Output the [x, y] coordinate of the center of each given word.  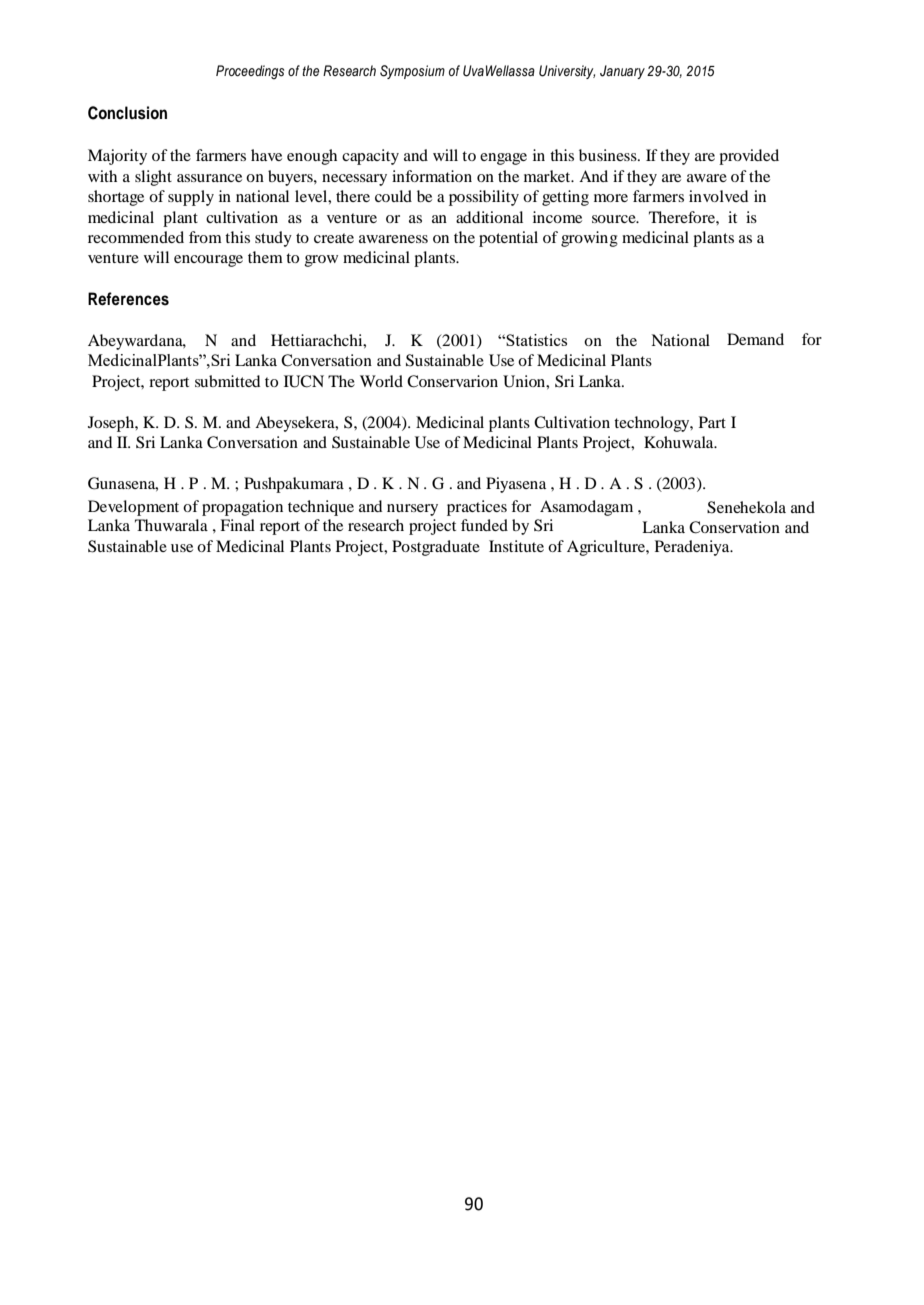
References [128, 299]
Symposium [412, 72]
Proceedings [250, 72]
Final [237, 525]
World [381, 381]
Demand [755, 339]
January [622, 72]
